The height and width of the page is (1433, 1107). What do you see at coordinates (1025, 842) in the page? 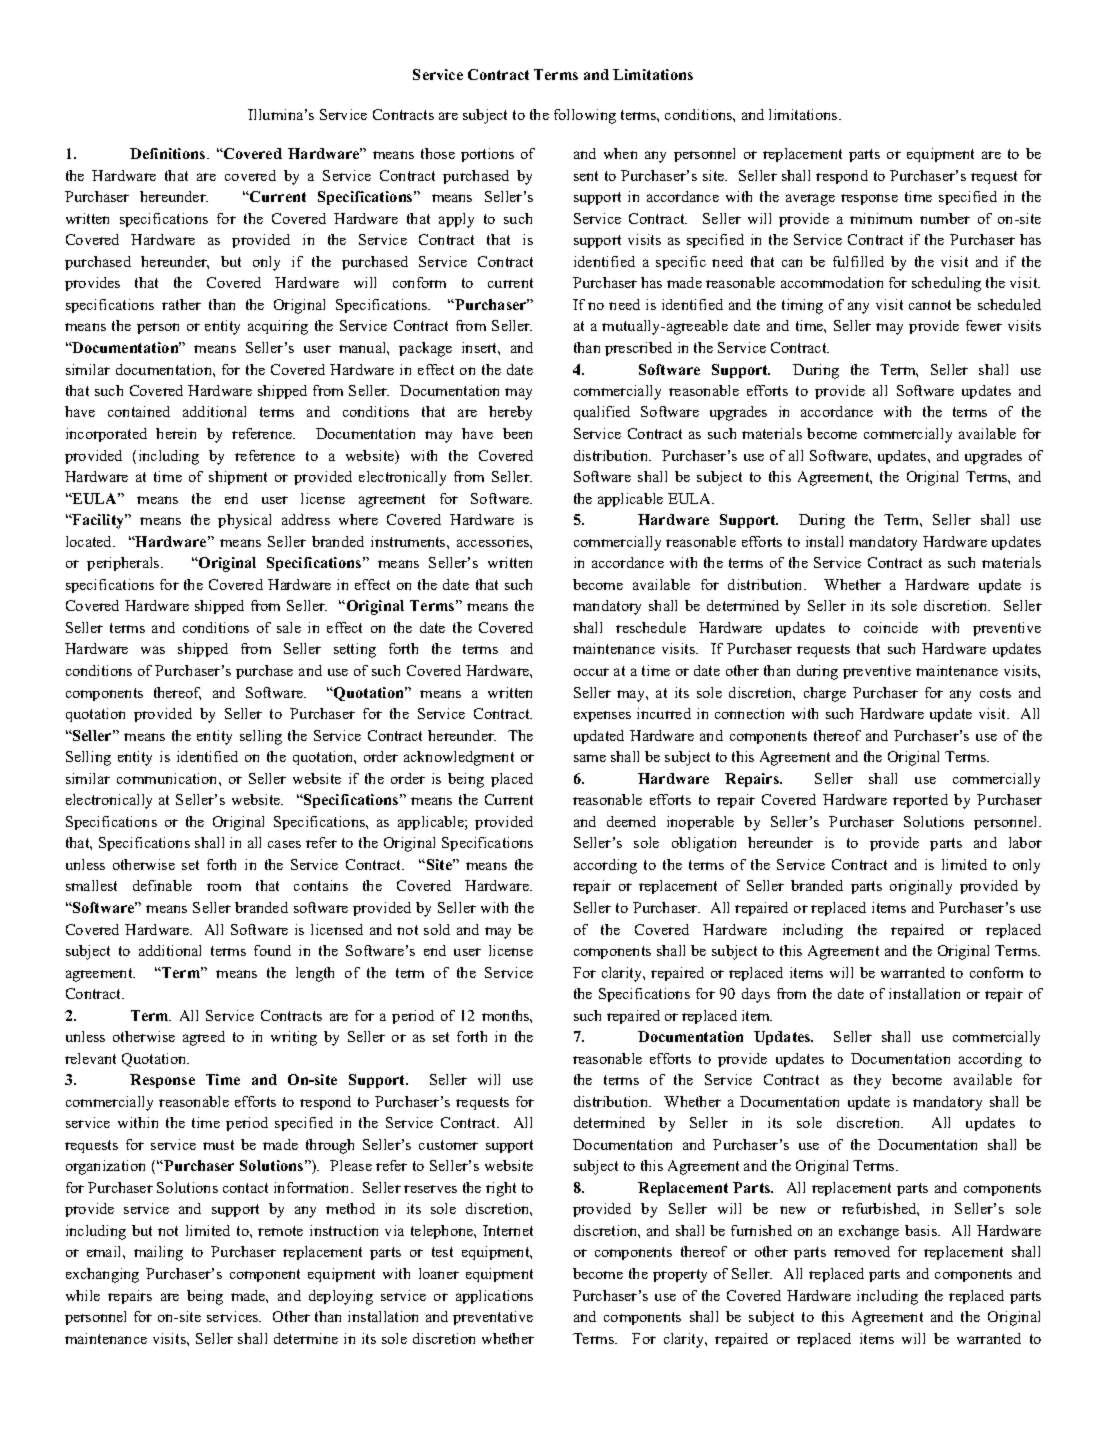
I see `labor` at bounding box center [1025, 842].
